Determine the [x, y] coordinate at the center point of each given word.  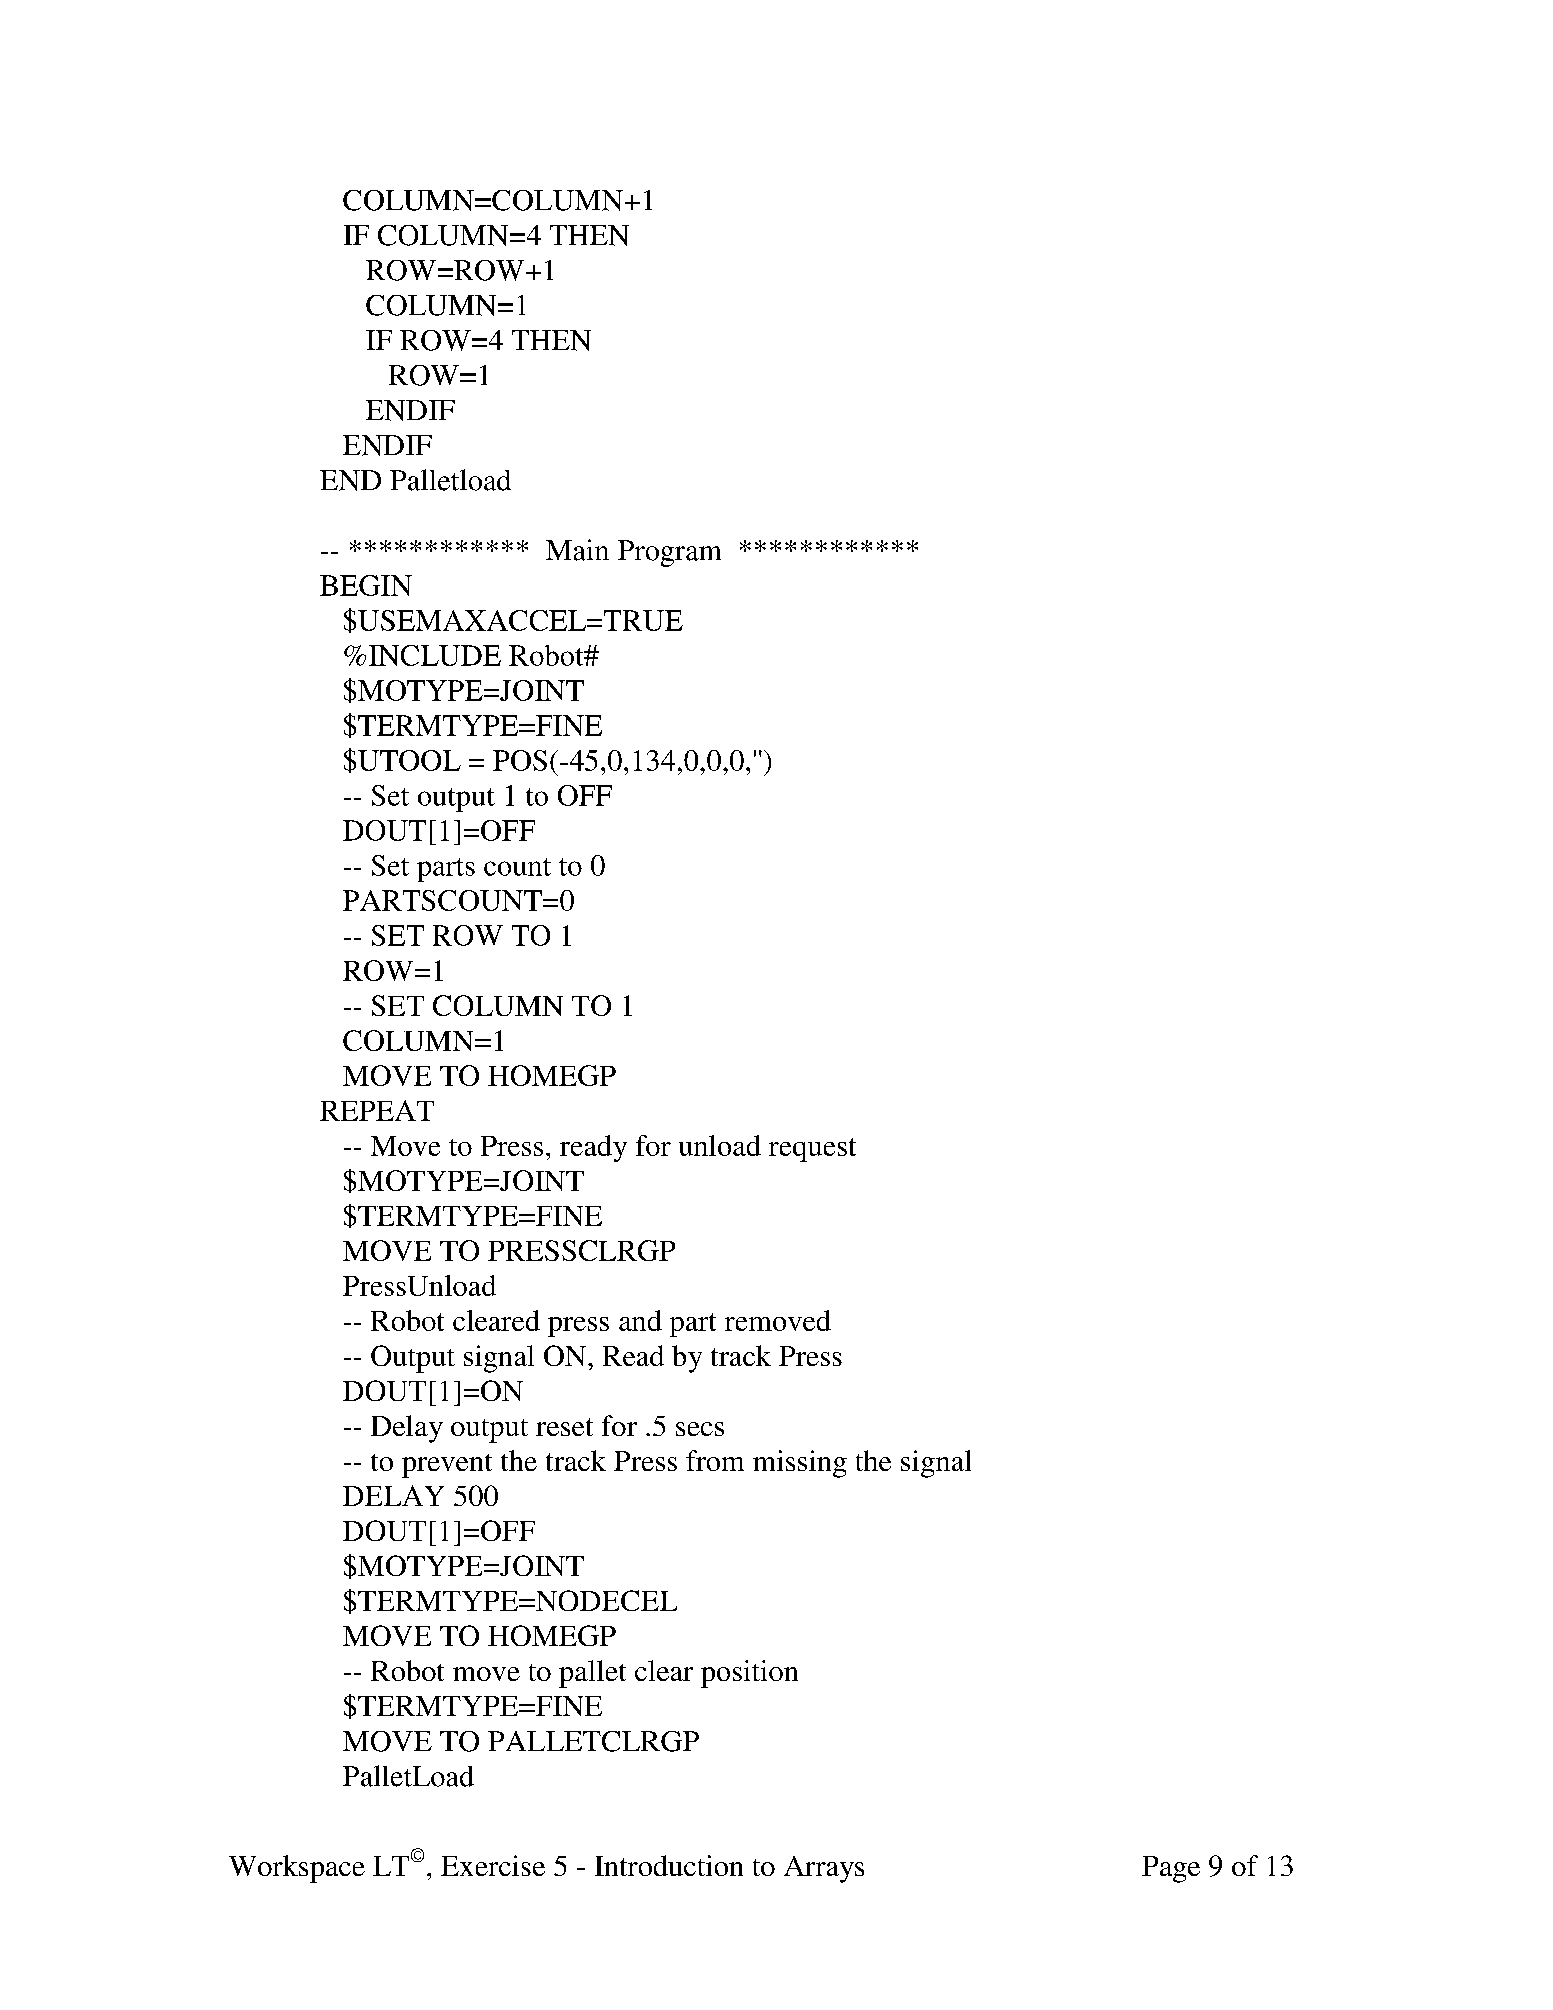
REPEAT [377, 1110]
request [812, 1150]
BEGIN [366, 585]
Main [577, 550]
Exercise [493, 1865]
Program [669, 553]
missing [800, 1464]
